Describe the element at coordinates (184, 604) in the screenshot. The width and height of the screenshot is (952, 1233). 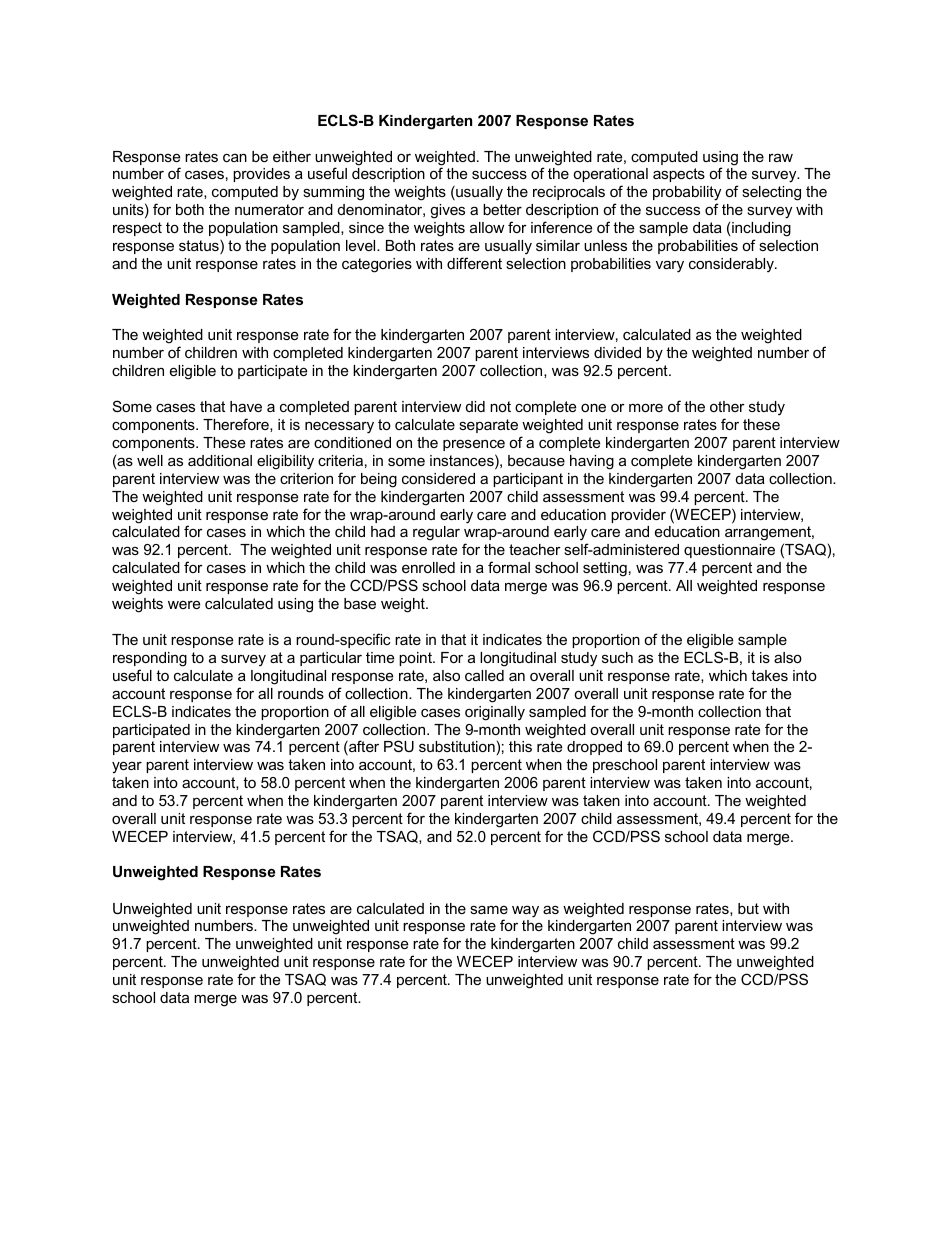
I see `were` at that location.
